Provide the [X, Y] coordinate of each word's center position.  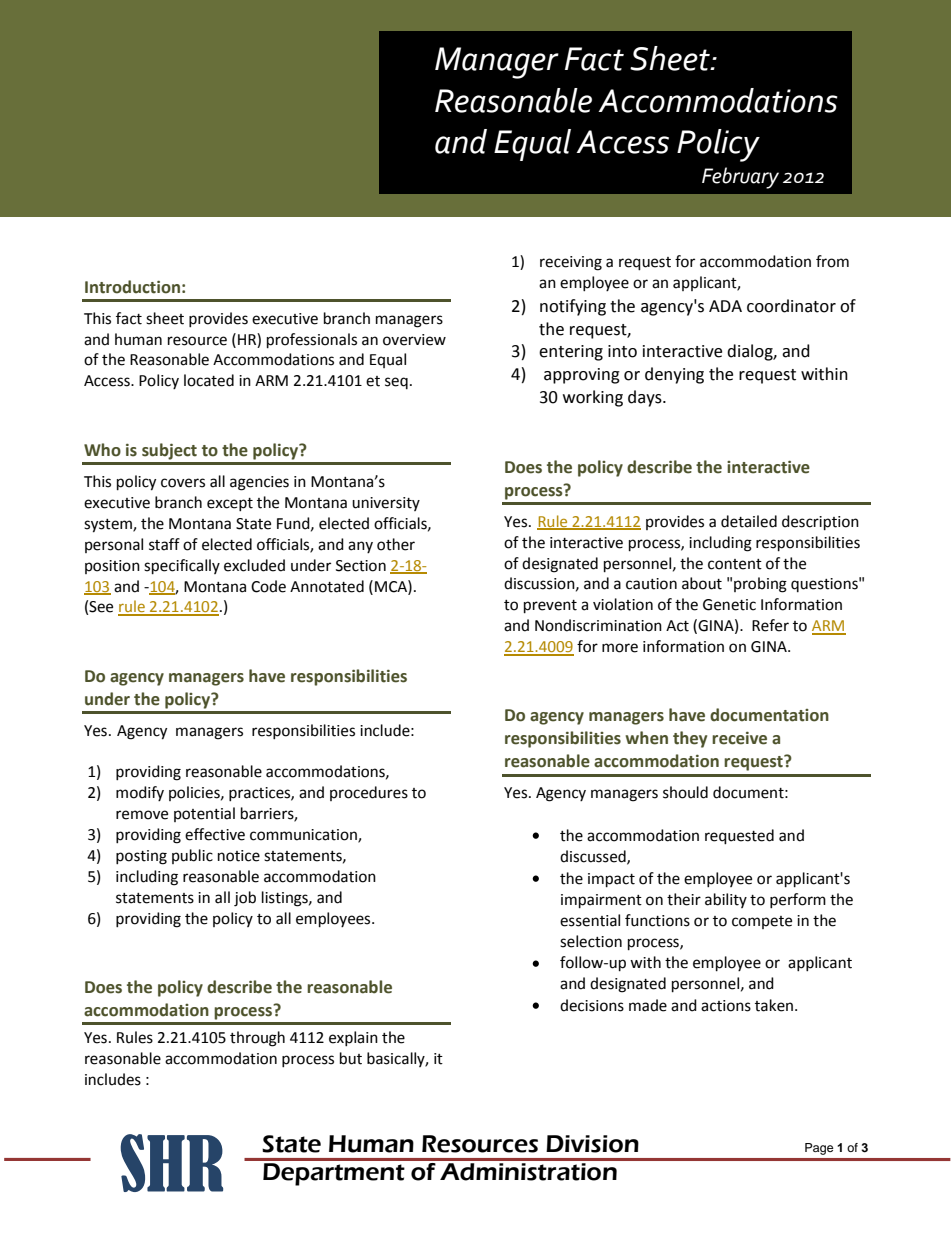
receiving [571, 263]
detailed [749, 521]
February [740, 178]
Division [592, 1144]
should [685, 792]
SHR [171, 1163]
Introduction [132, 287]
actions [726, 1006]
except [230, 504]
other [396, 544]
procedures [369, 793]
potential [204, 814]
